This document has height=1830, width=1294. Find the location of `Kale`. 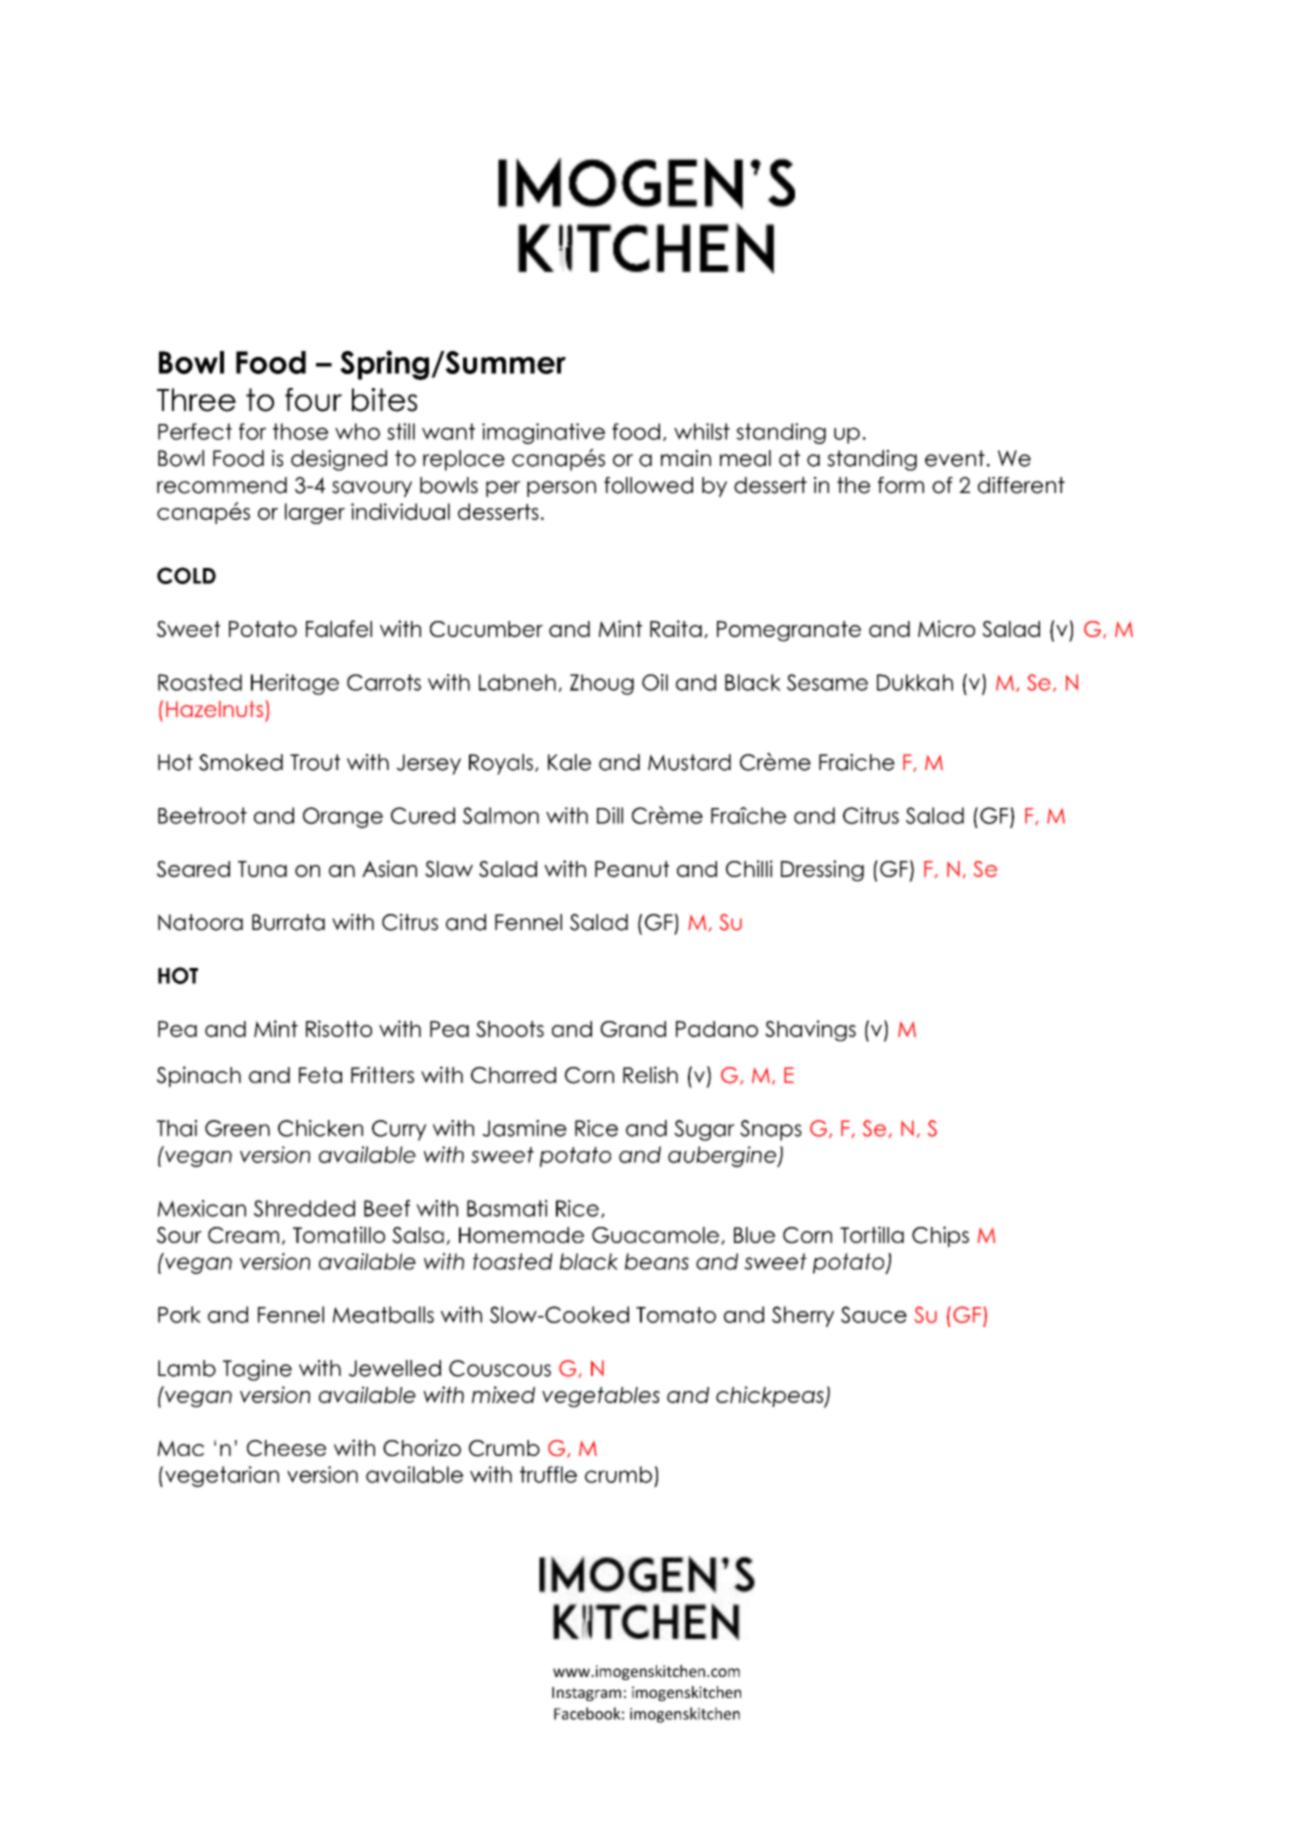

Kale is located at coordinates (569, 762).
